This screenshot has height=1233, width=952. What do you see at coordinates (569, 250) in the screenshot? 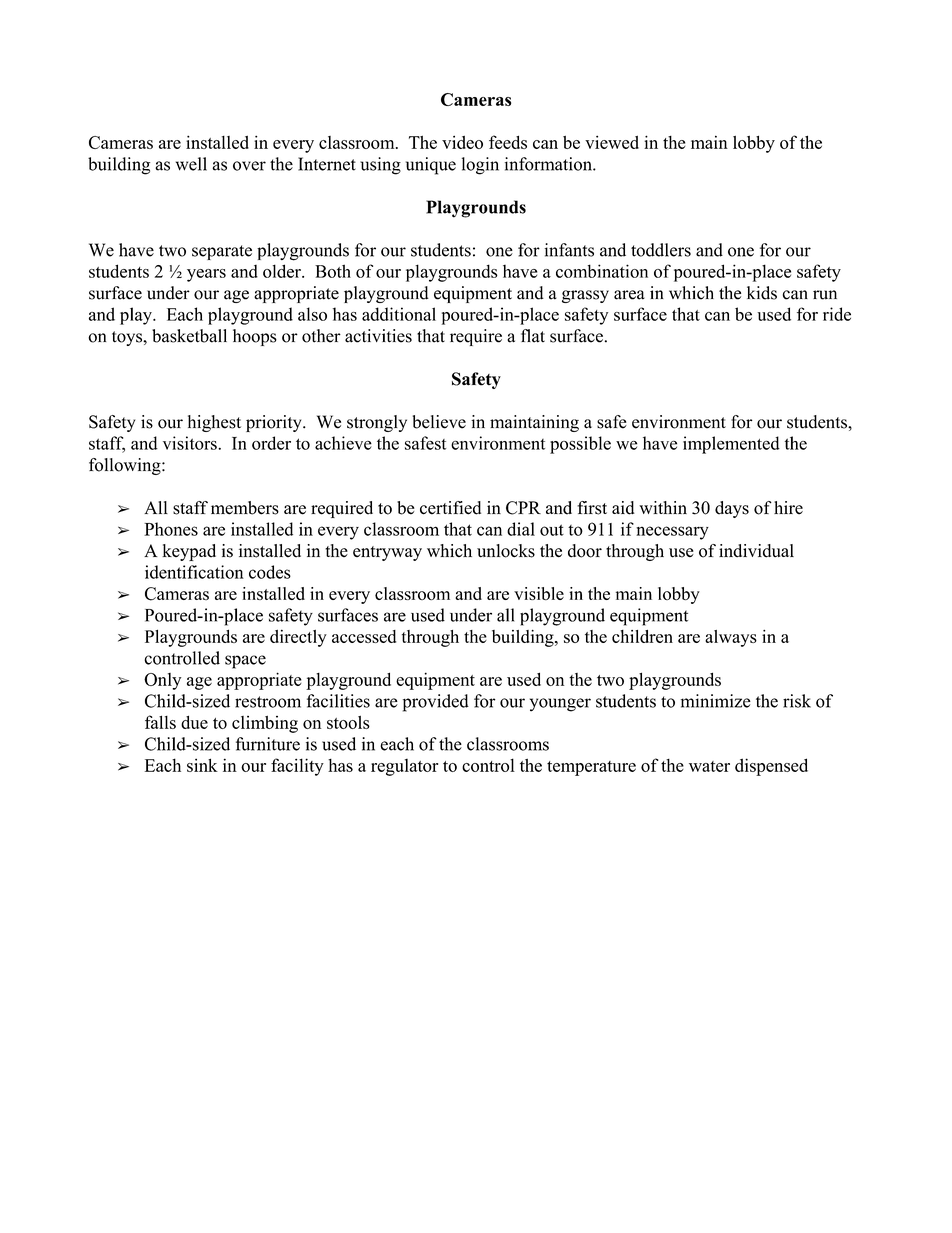
I see `infants` at bounding box center [569, 250].
